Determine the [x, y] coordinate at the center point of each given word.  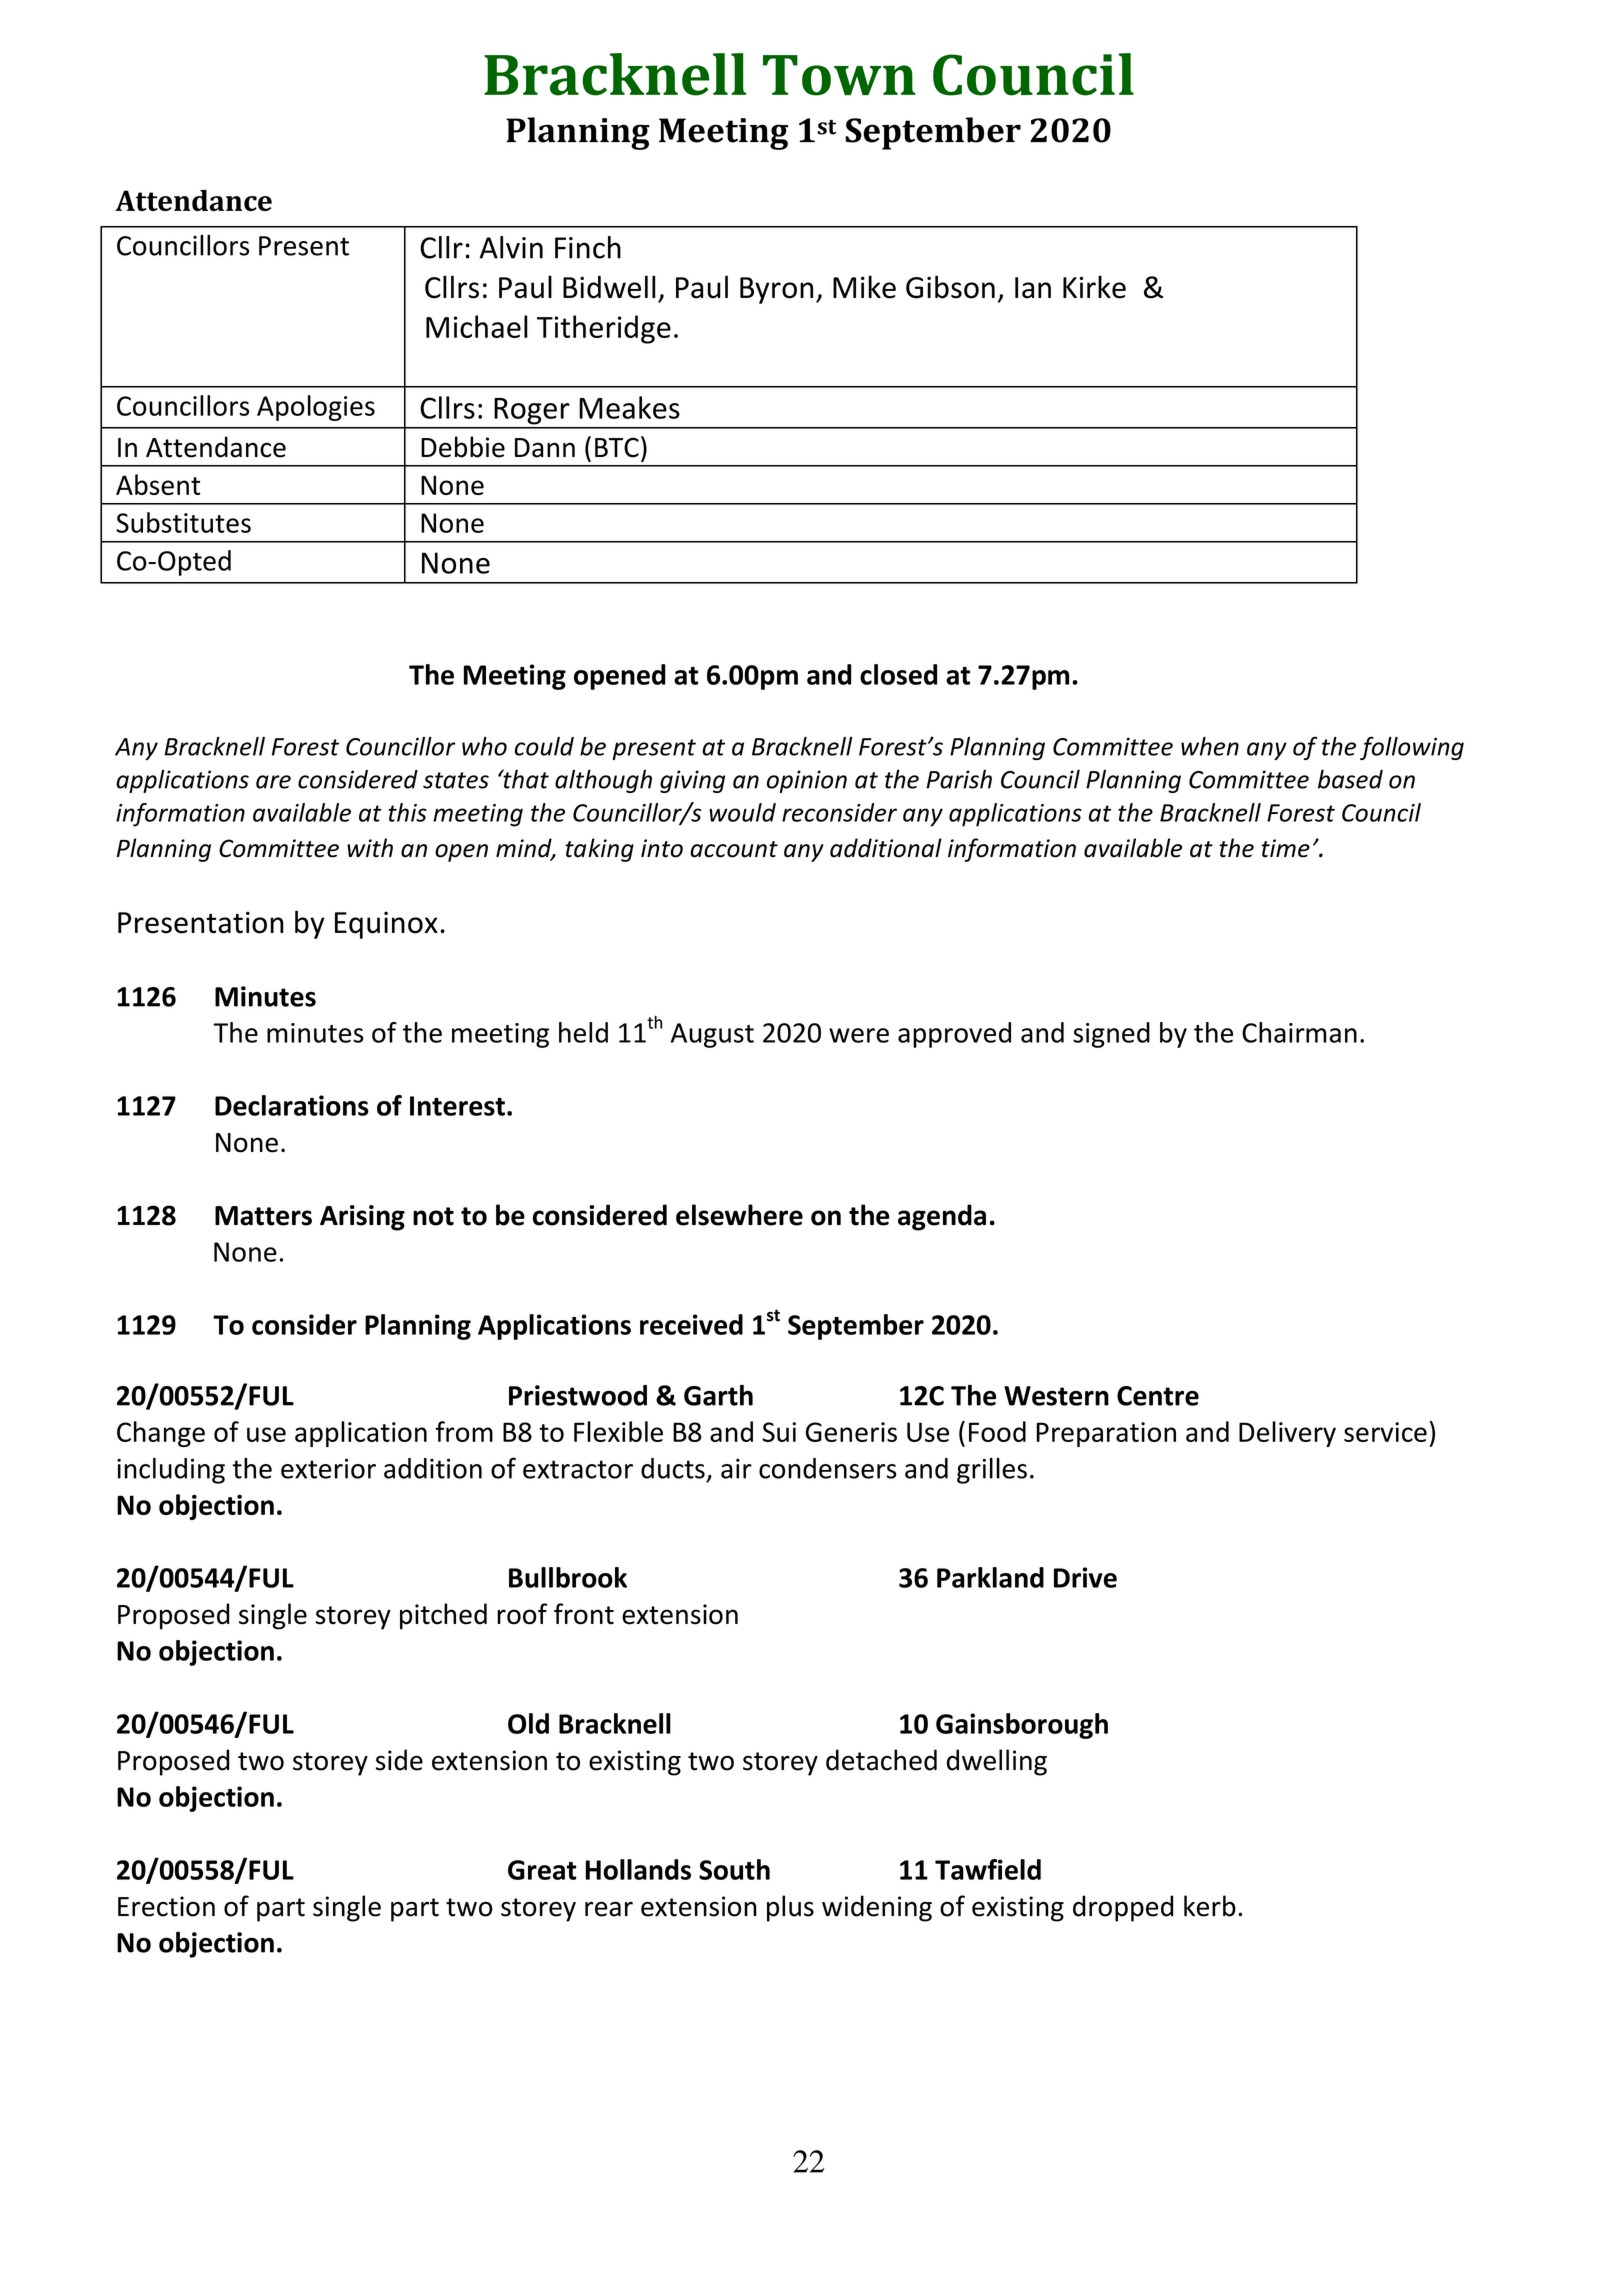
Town [839, 75]
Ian [1033, 288]
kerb [1210, 1906]
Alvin [511, 247]
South [734, 1869]
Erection [166, 1906]
